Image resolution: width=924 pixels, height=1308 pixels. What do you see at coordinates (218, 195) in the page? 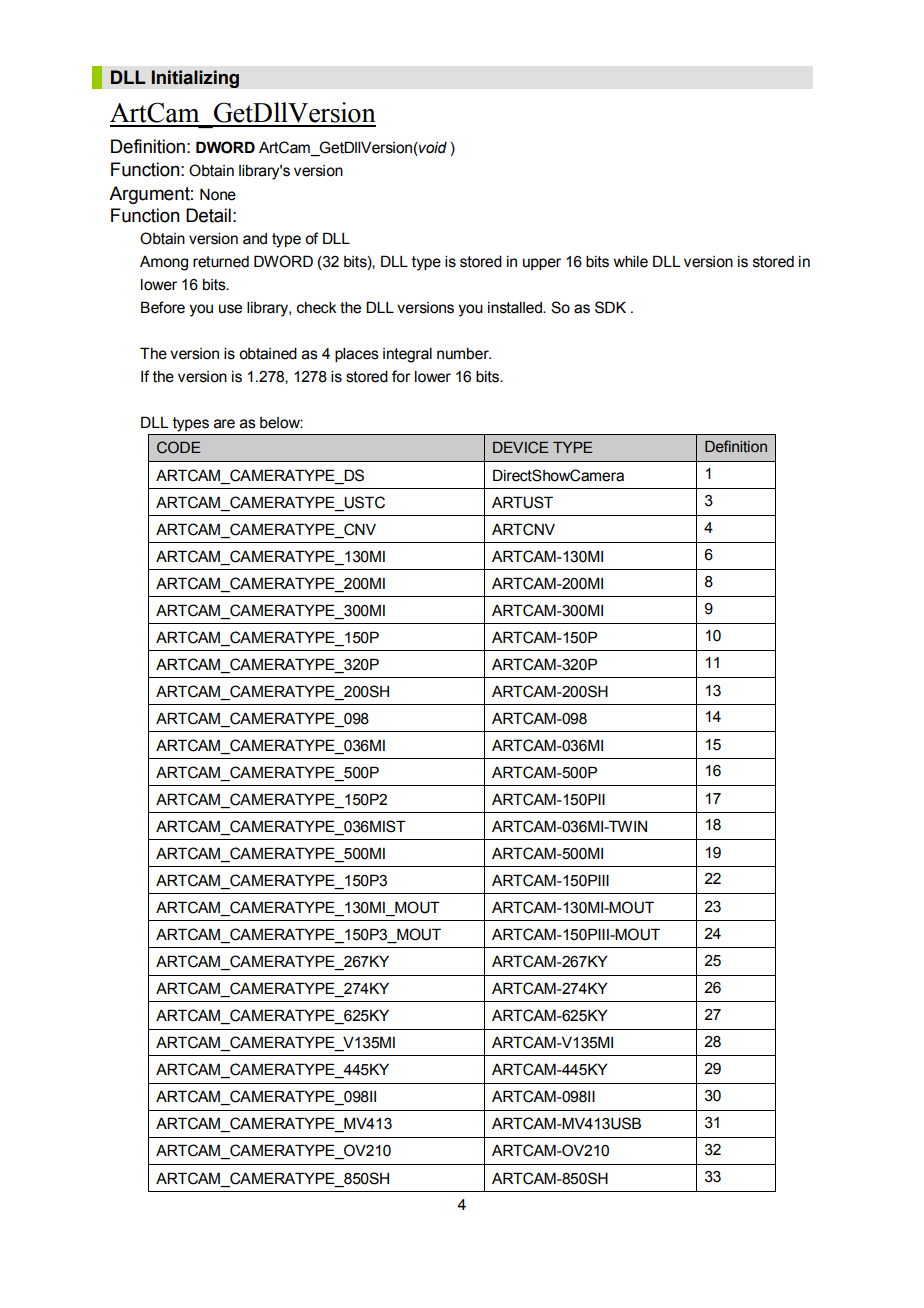
I see `None` at bounding box center [218, 195].
